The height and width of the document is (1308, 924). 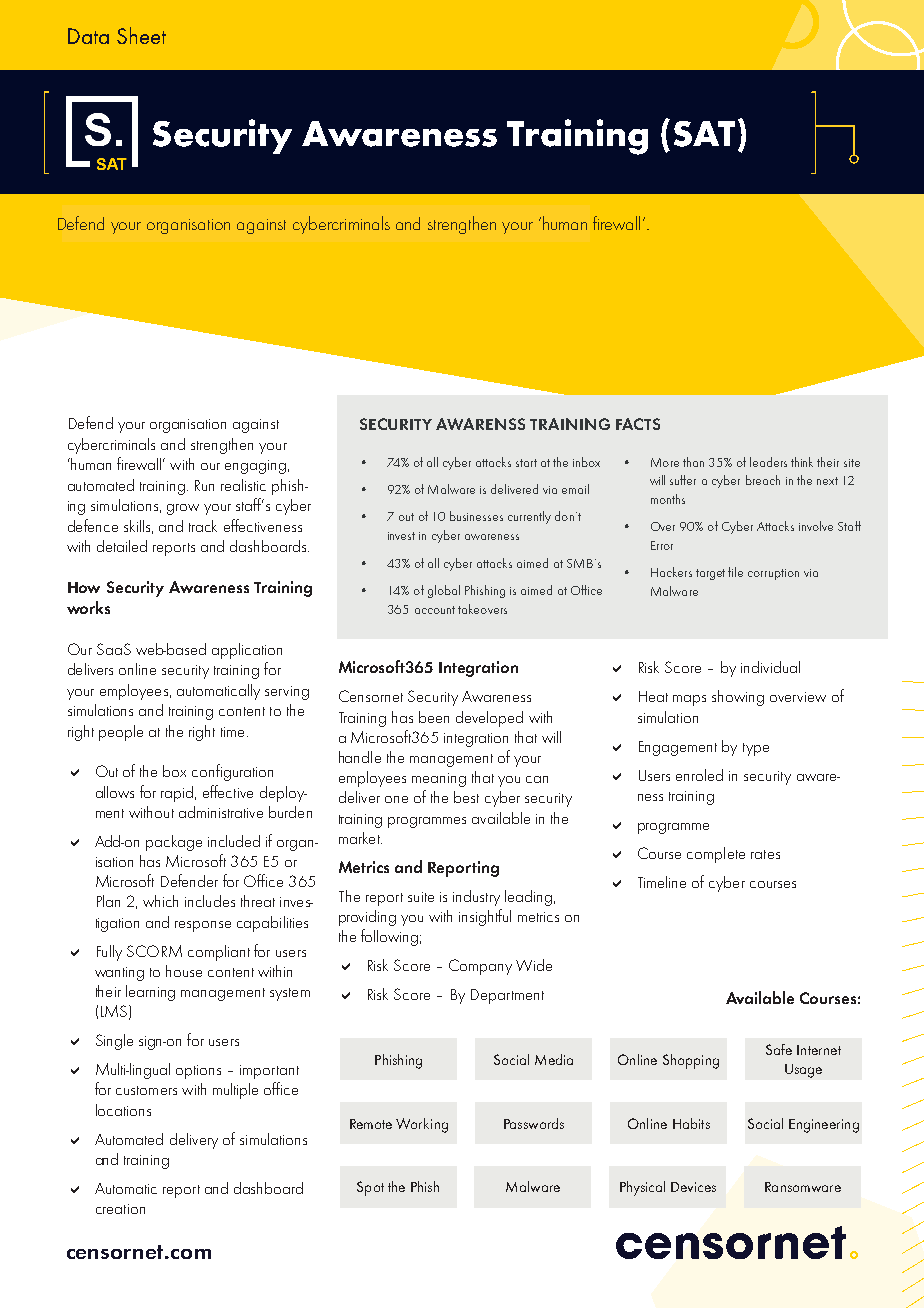 What do you see at coordinates (88, 607) in the document?
I see `works` at bounding box center [88, 607].
